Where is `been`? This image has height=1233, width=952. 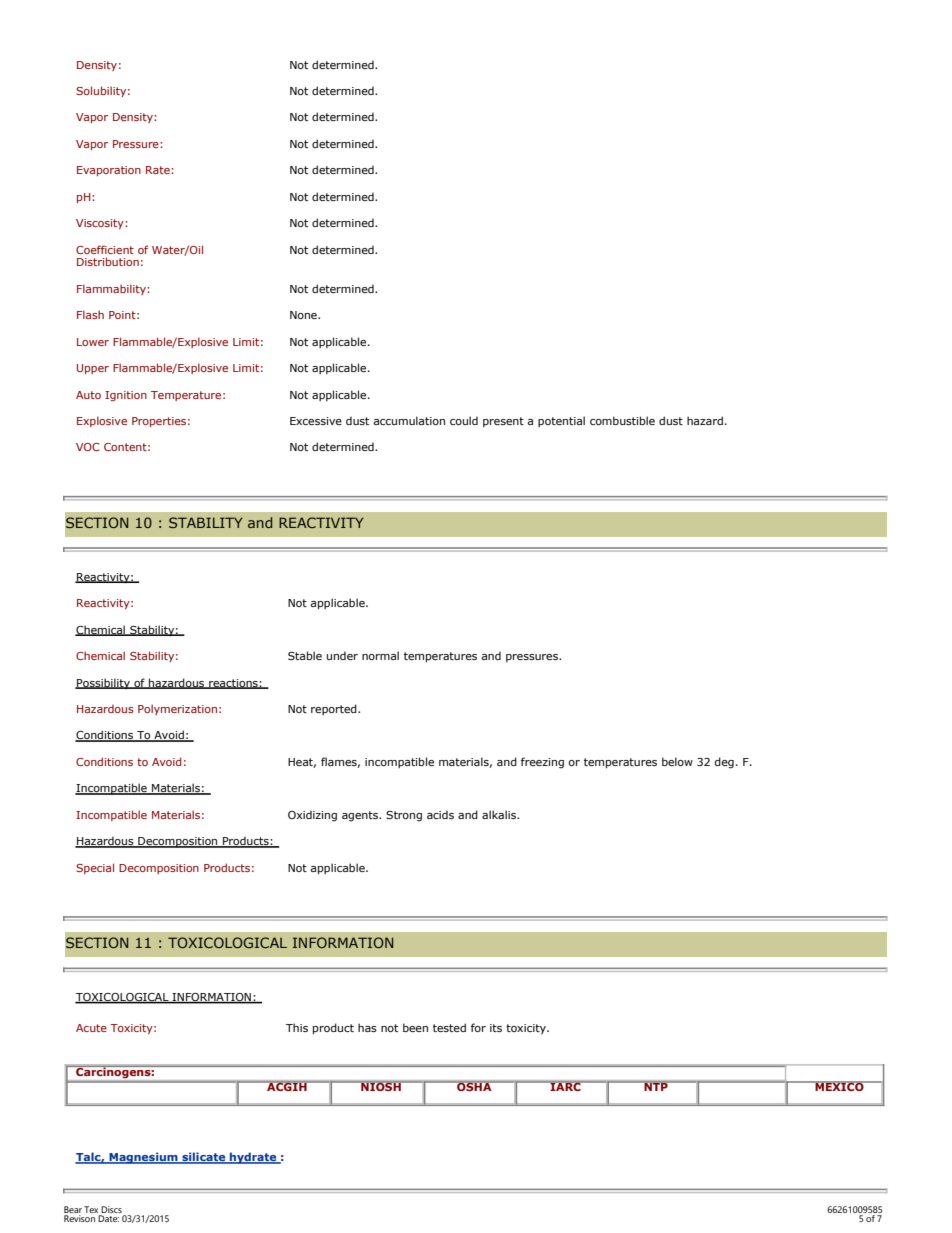
been is located at coordinates (415, 1027).
